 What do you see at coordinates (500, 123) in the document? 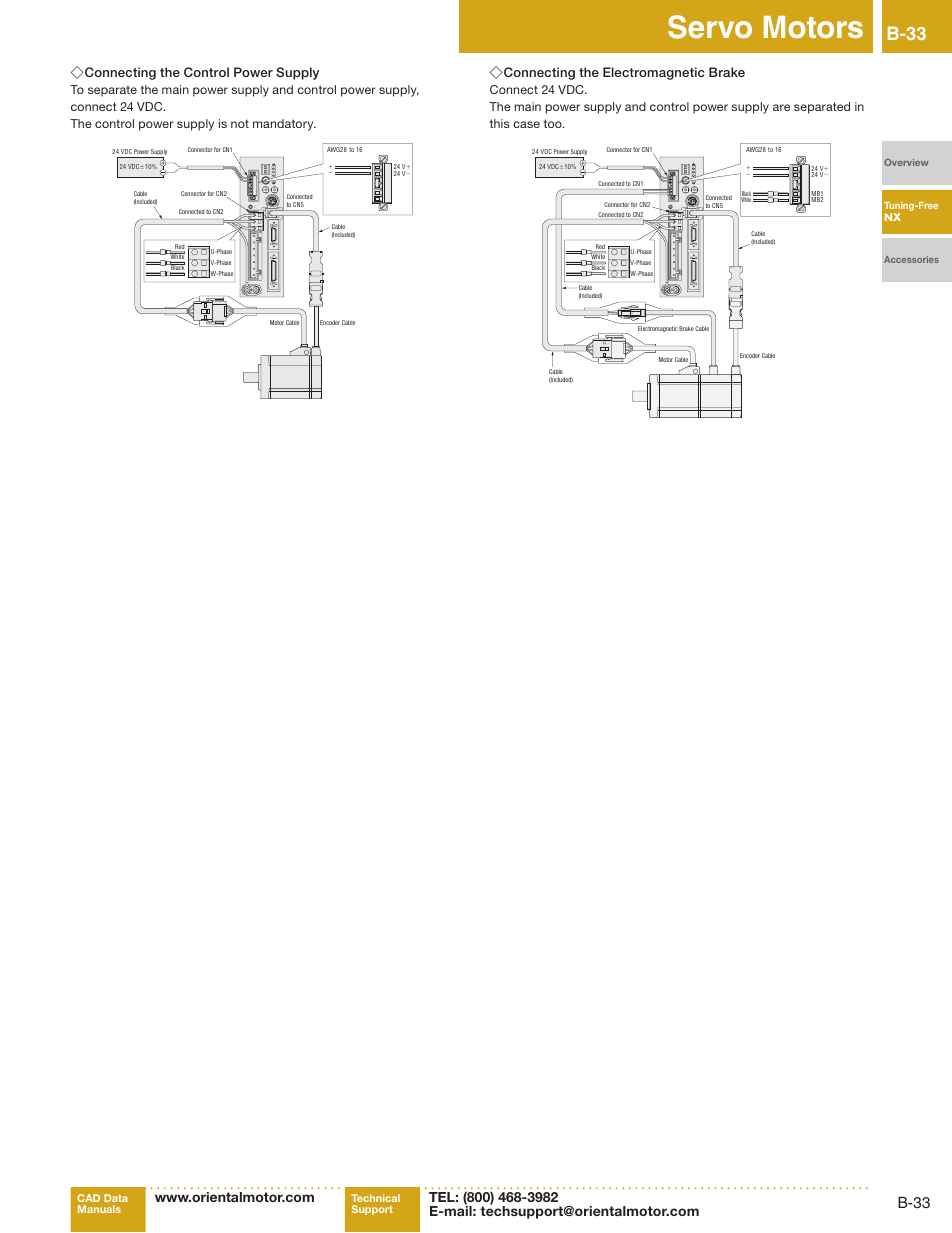
I see `this` at bounding box center [500, 123].
